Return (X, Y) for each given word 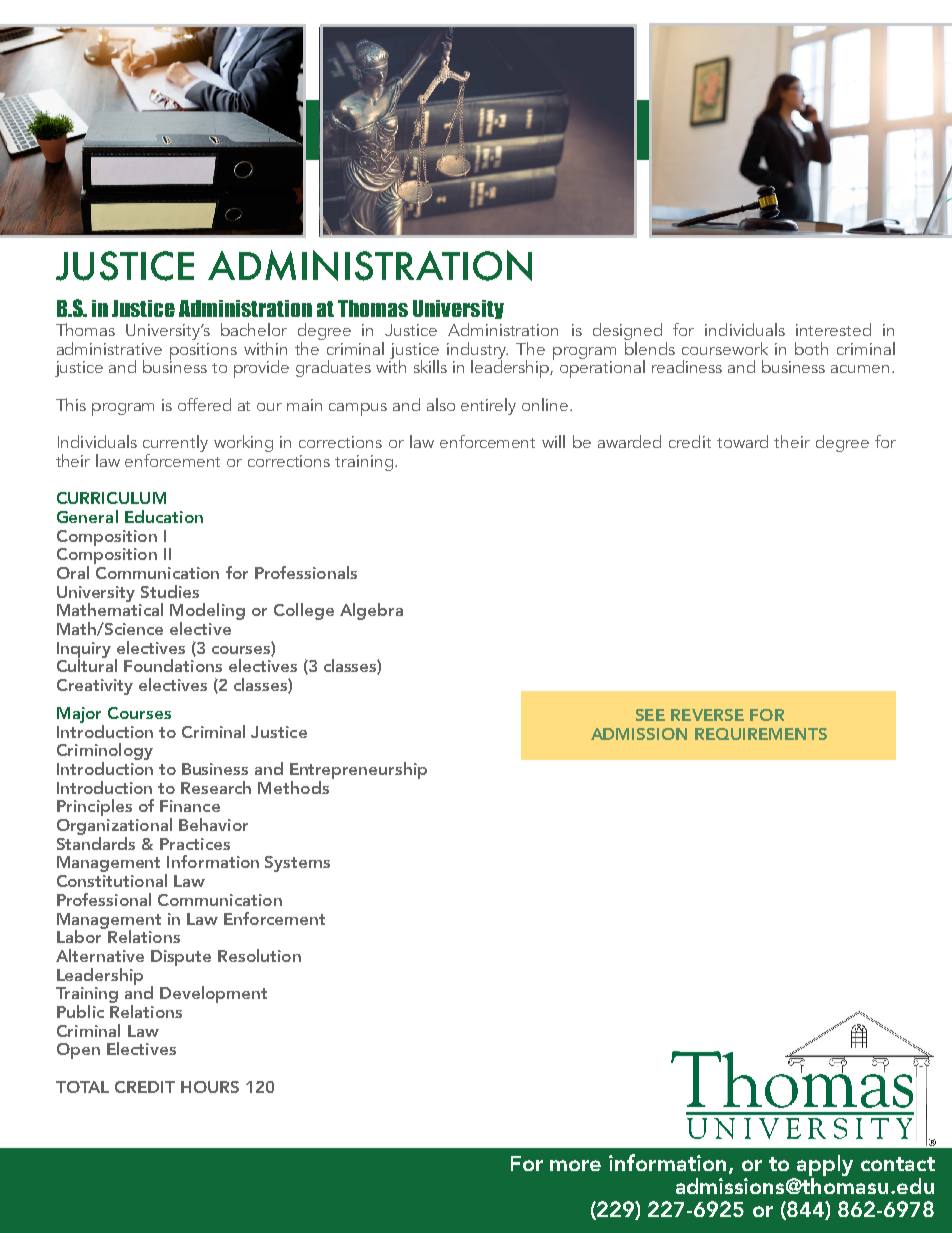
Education (164, 516)
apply (825, 1165)
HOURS (210, 1087)
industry (477, 351)
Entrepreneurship (358, 770)
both (811, 348)
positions (203, 352)
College (304, 611)
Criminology (105, 753)
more (575, 1165)
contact (898, 1164)
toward (742, 441)
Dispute (181, 958)
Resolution (259, 955)
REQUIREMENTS (761, 734)
